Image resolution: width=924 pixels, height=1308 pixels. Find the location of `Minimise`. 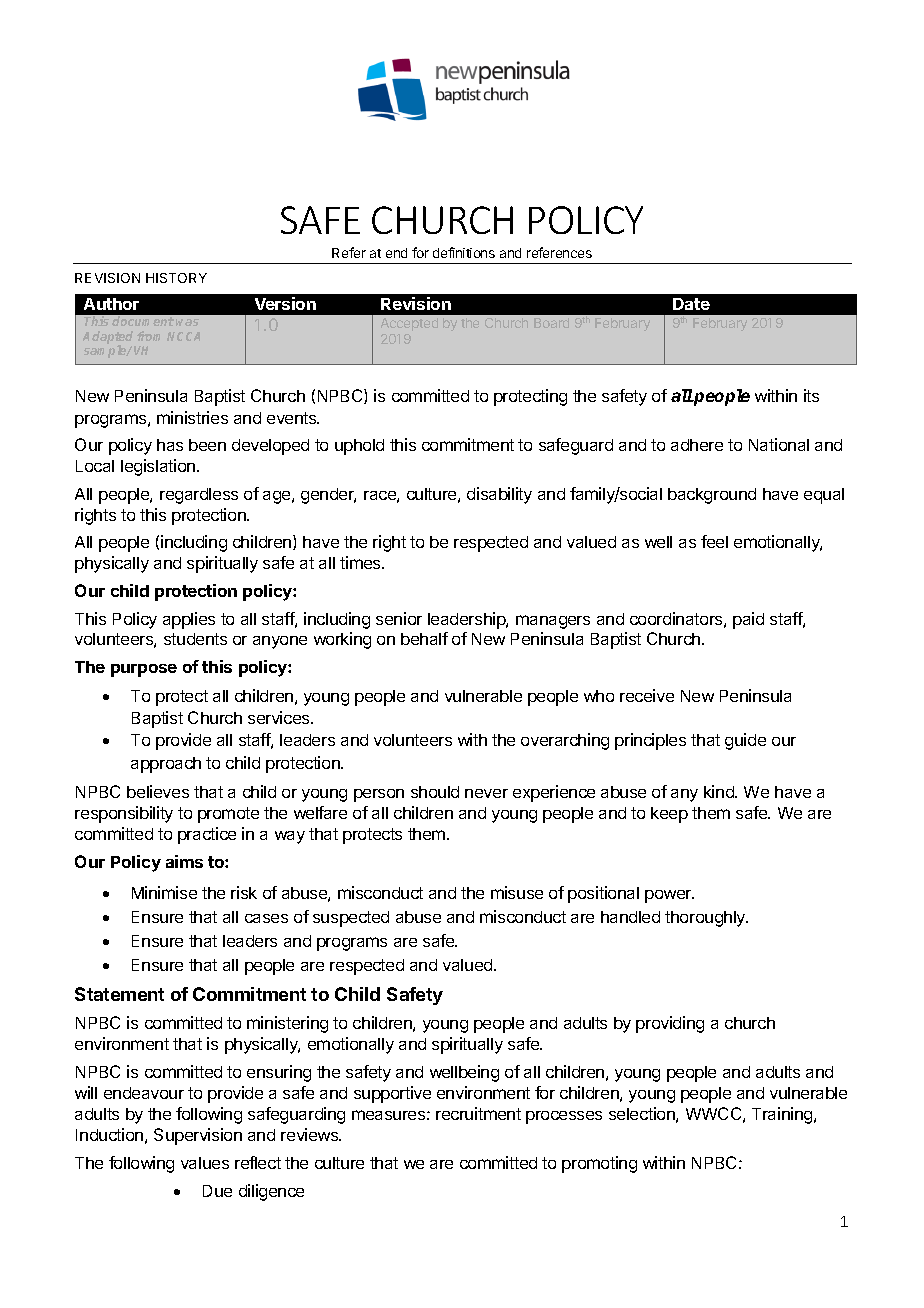

Minimise is located at coordinates (164, 892).
